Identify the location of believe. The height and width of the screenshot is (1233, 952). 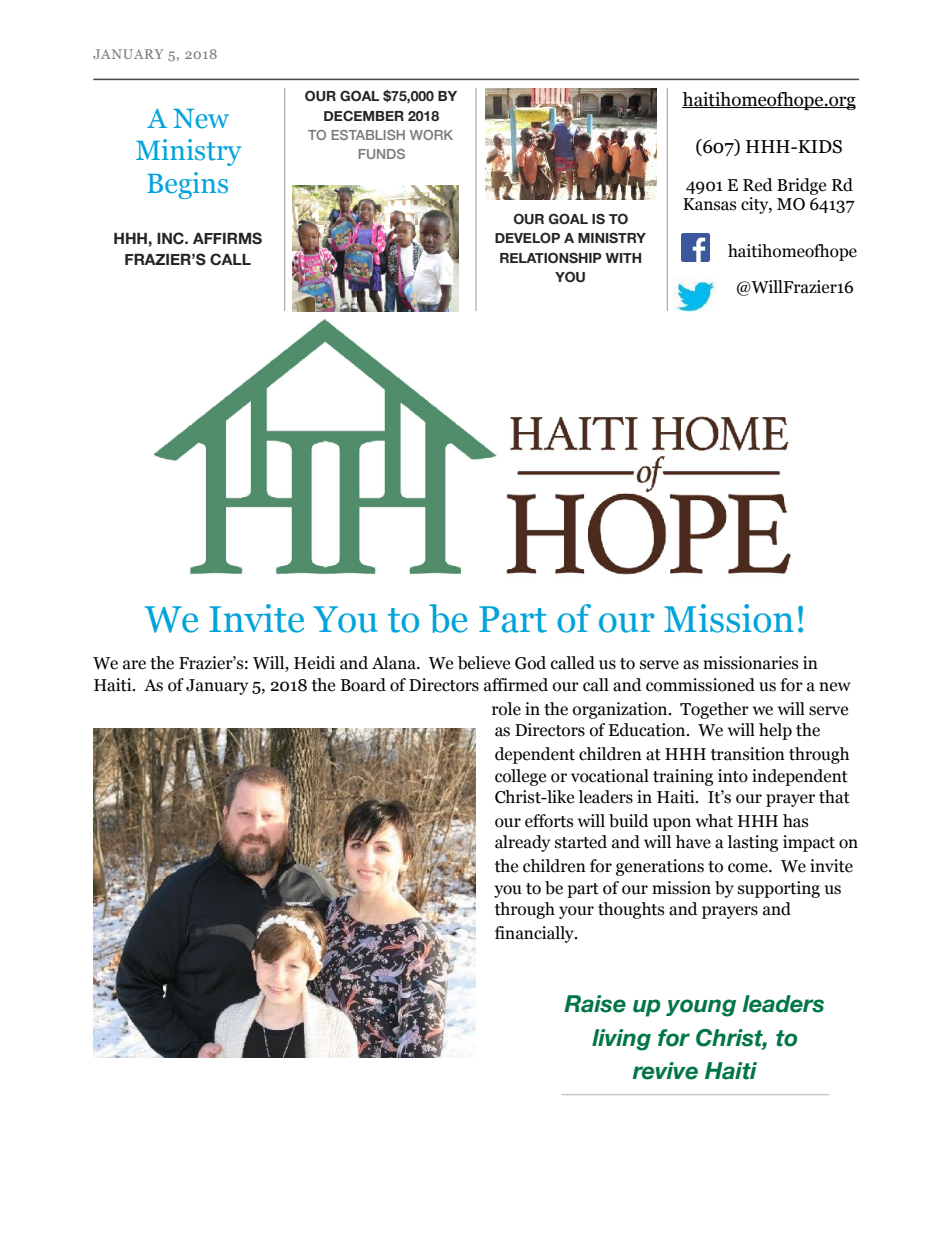
(484, 663).
